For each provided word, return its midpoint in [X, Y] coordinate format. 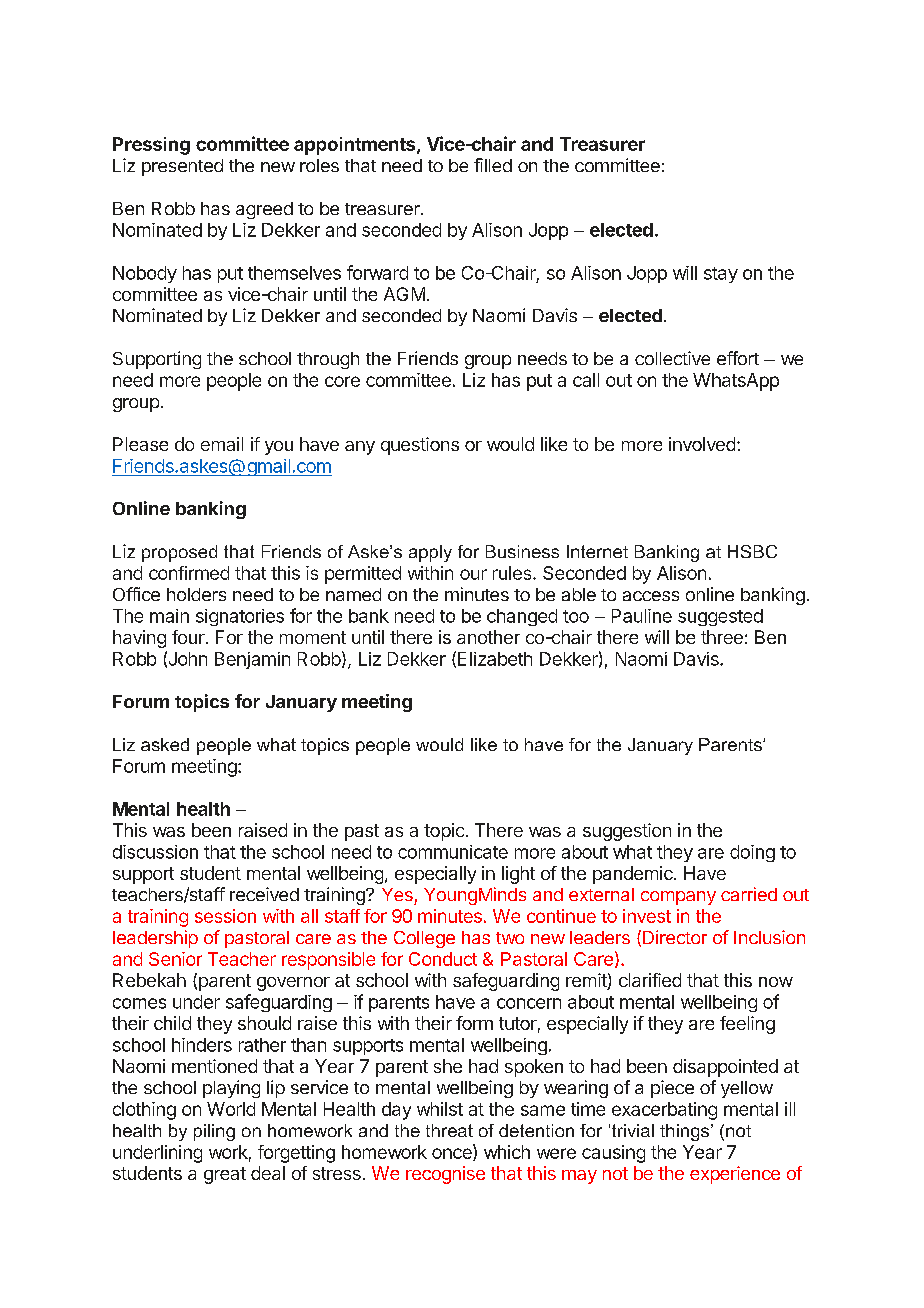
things [684, 1132]
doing [752, 853]
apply [430, 553]
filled [493, 165]
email [222, 444]
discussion [155, 852]
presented [182, 167]
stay [721, 275]
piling [214, 1132]
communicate [453, 852]
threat [449, 1130]
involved [702, 444]
